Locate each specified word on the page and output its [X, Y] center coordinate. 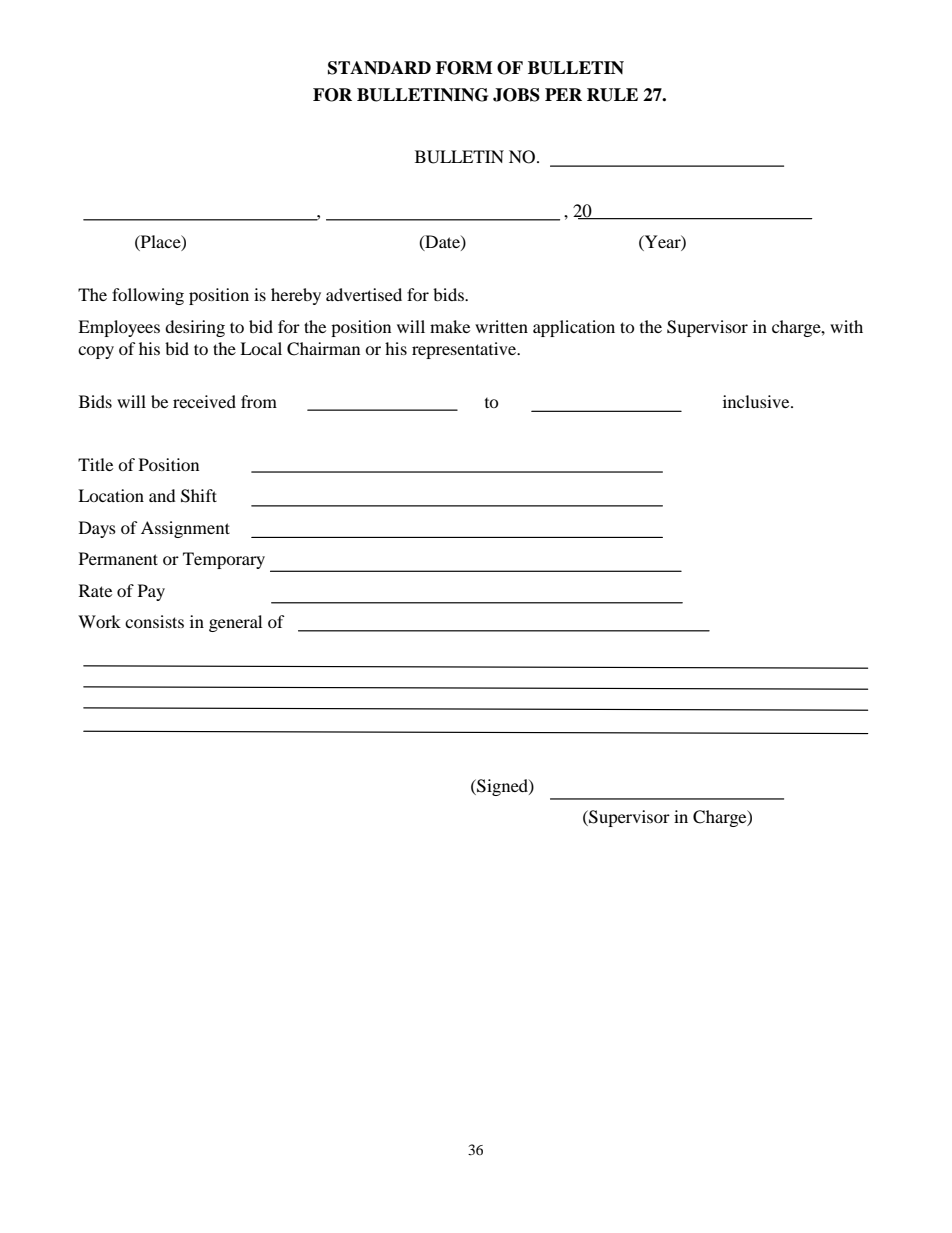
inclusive [757, 401]
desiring [195, 328]
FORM [464, 68]
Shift [199, 496]
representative [465, 350]
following [148, 296]
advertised [364, 294]
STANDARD [379, 68]
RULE [612, 95]
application [574, 328]
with [846, 326]
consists [154, 621]
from [259, 401]
